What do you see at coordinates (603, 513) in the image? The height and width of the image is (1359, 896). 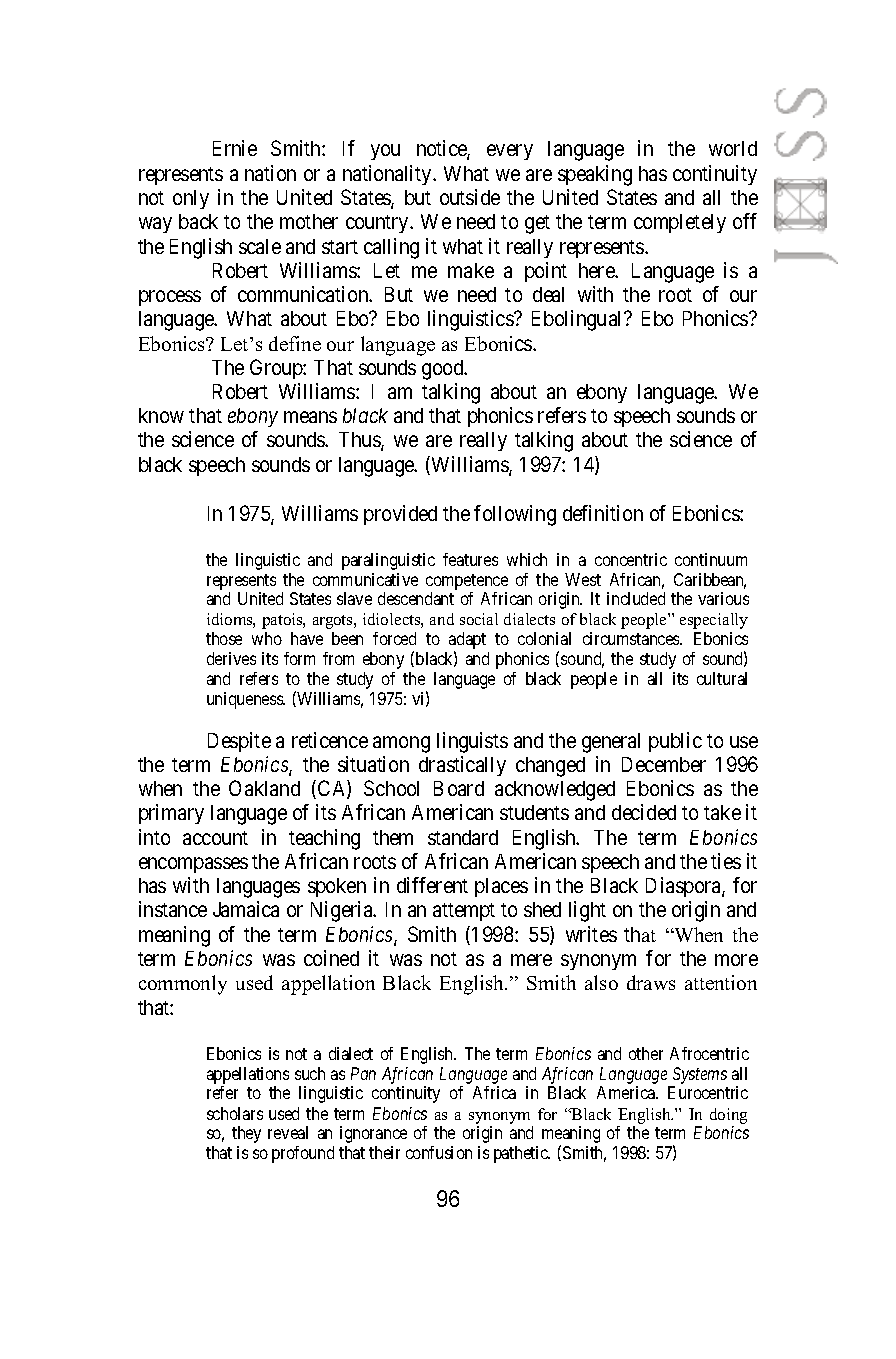 I see `definition` at bounding box center [603, 513].
